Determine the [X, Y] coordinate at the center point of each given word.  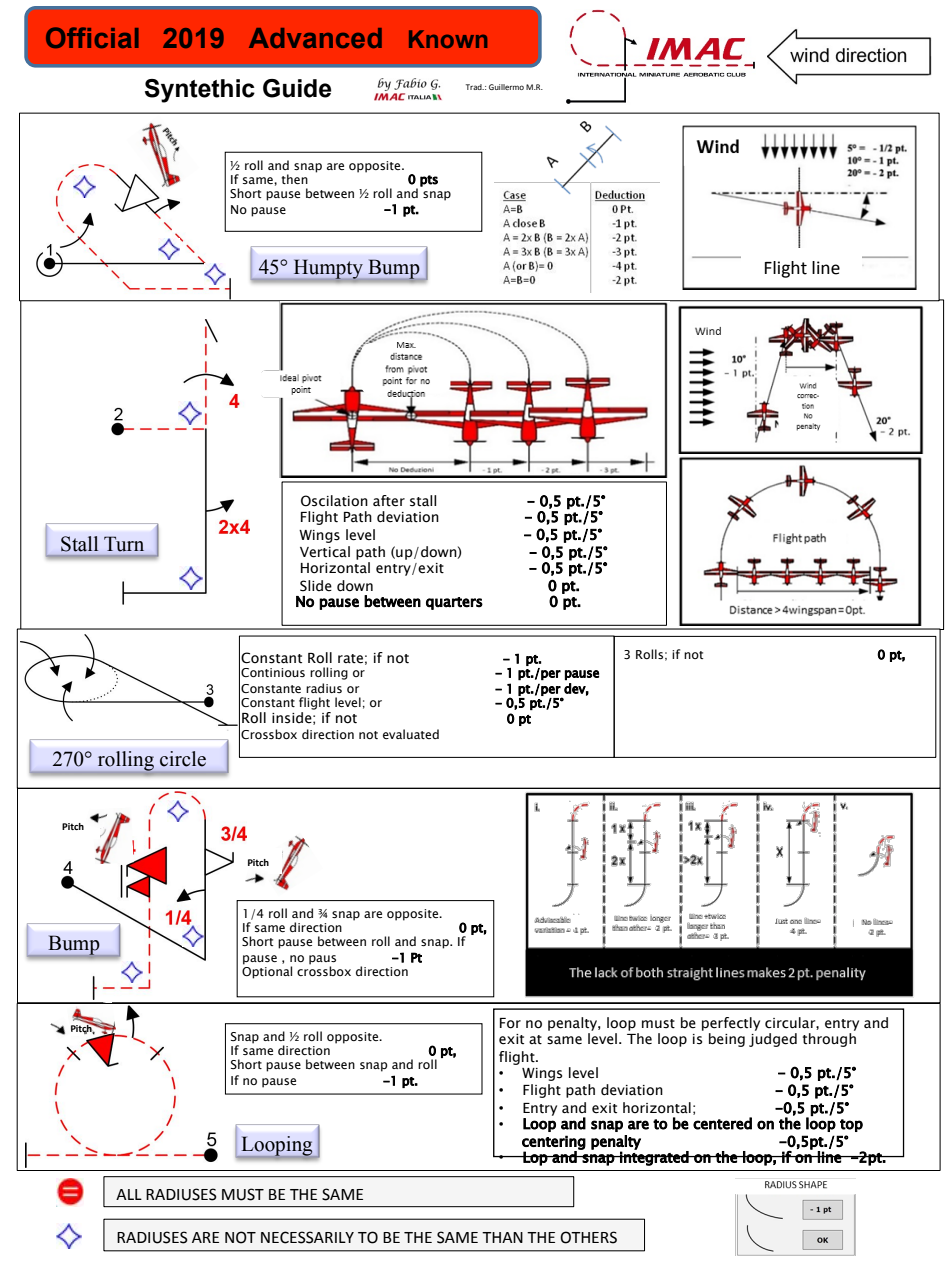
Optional [267, 971]
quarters [454, 603]
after [389, 501]
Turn [124, 544]
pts [429, 181]
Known [448, 39]
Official [92, 37]
